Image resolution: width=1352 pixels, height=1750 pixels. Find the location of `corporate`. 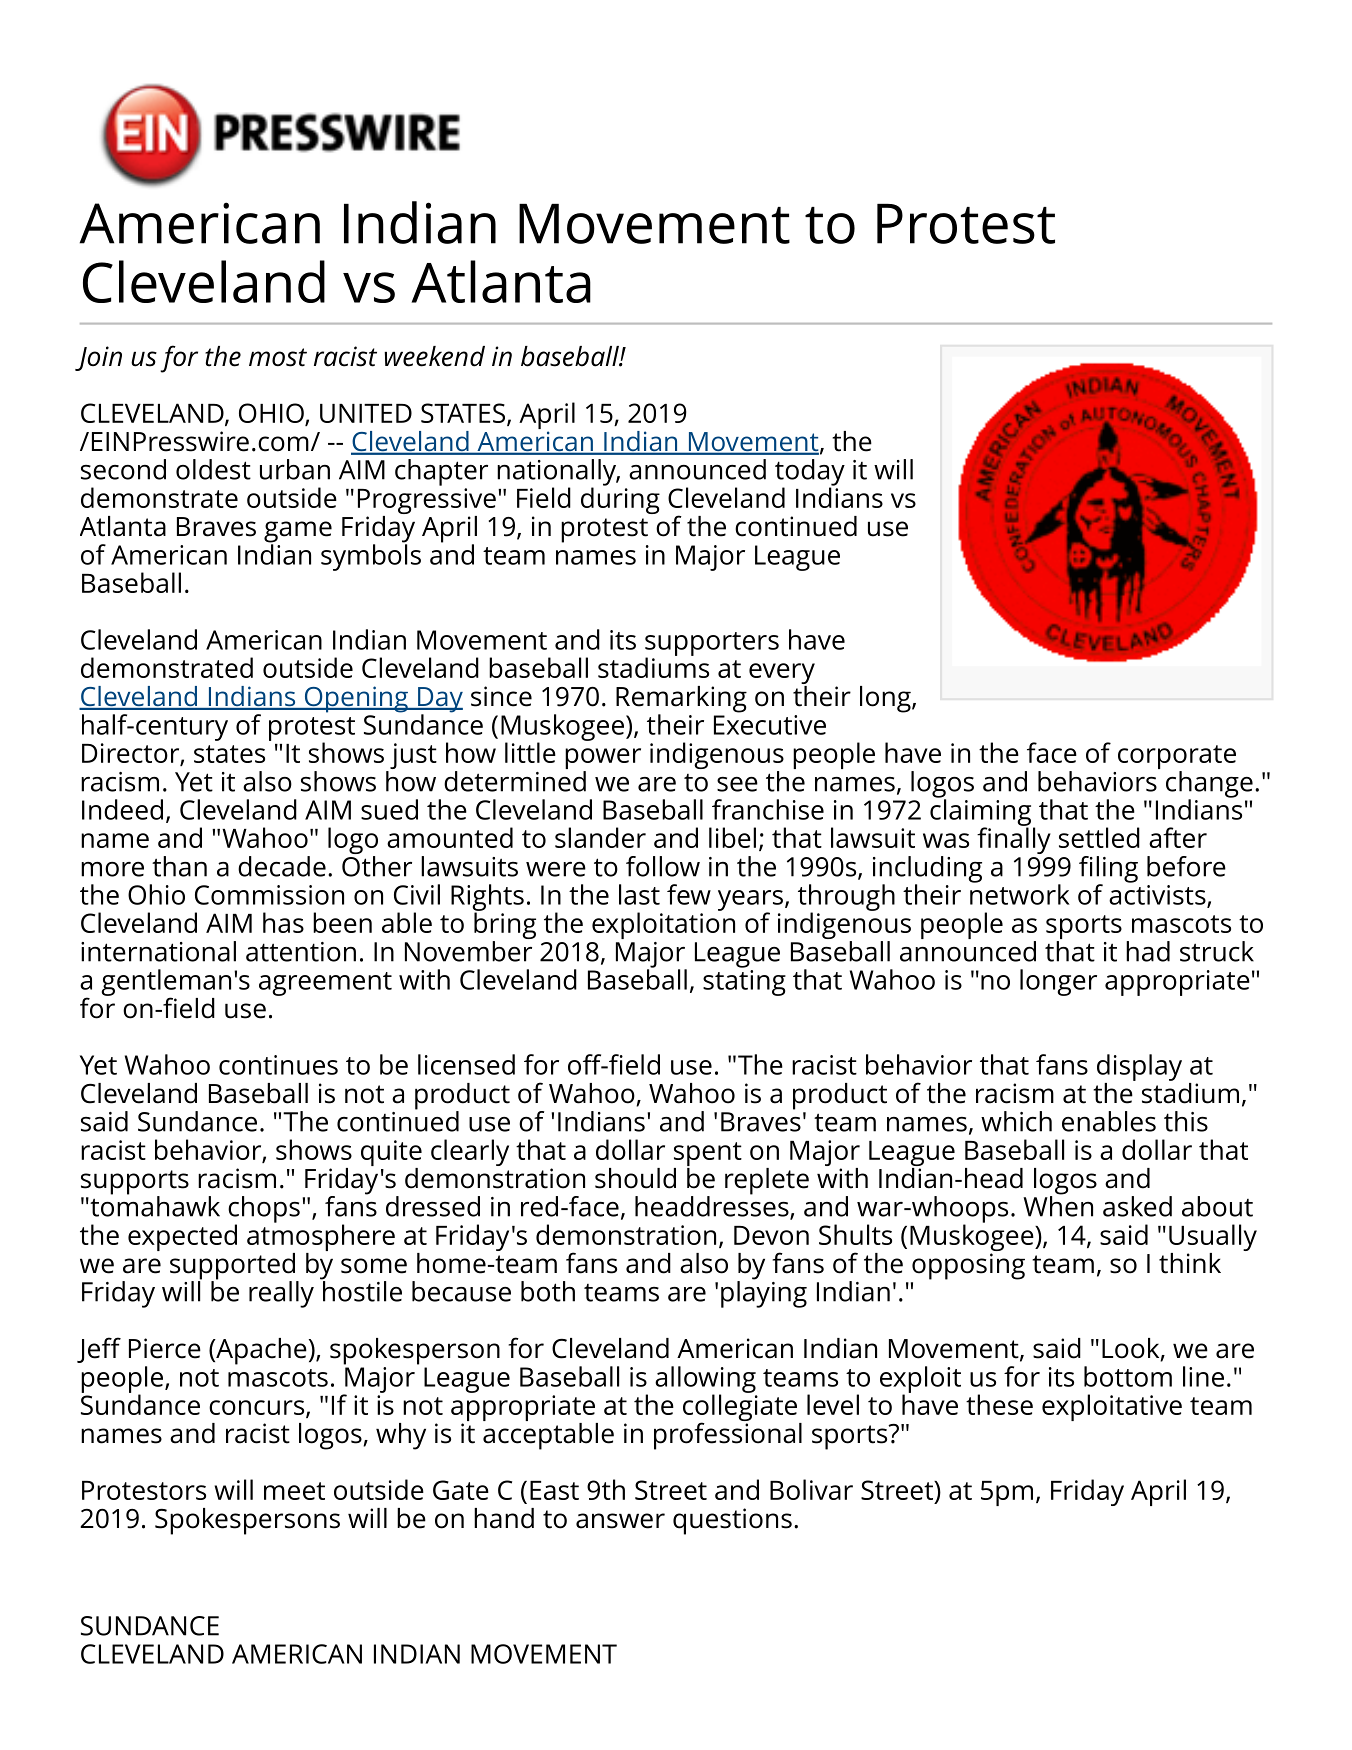

corporate is located at coordinates (1177, 758).
